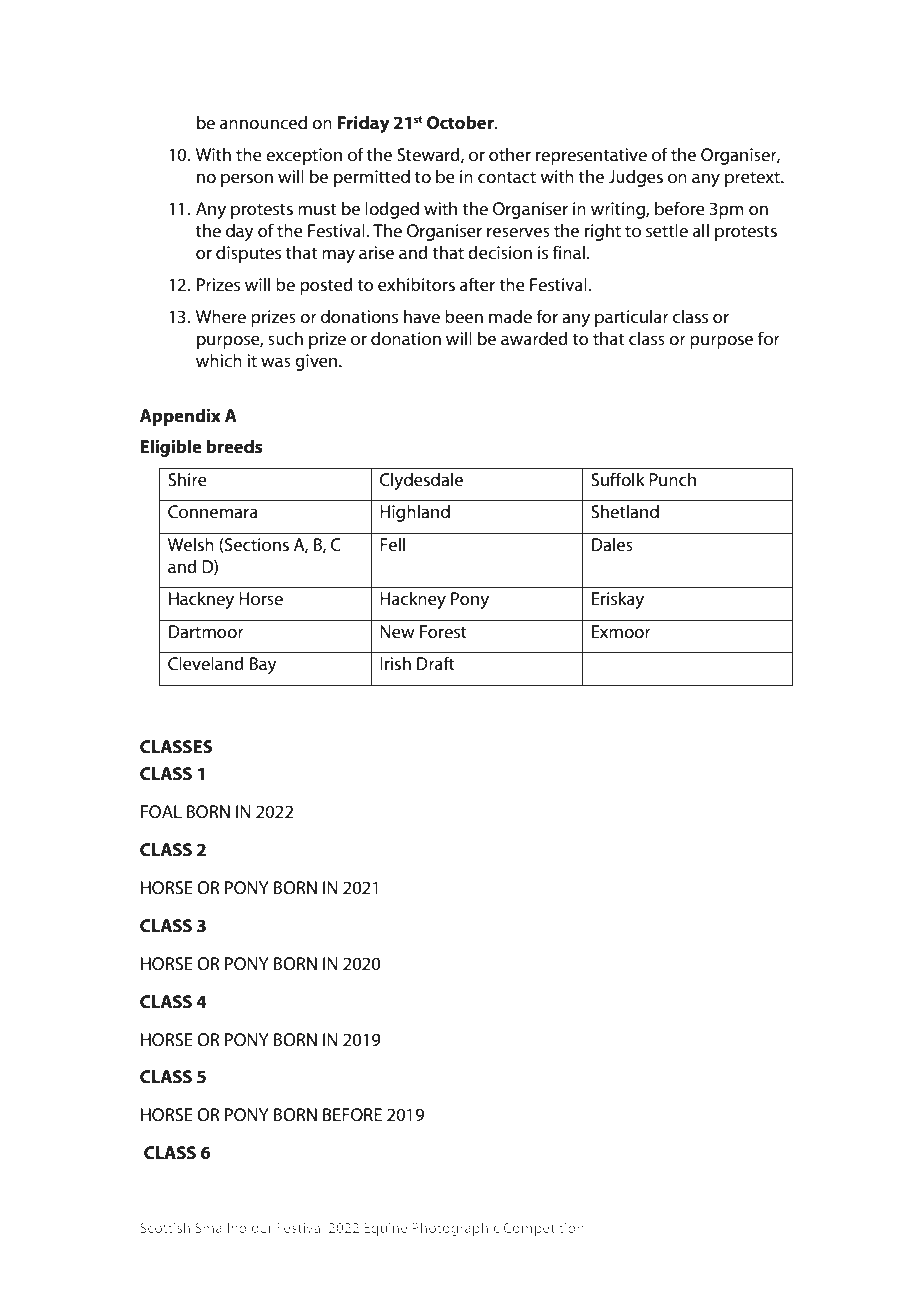  I want to click on Irish, so click(395, 663).
